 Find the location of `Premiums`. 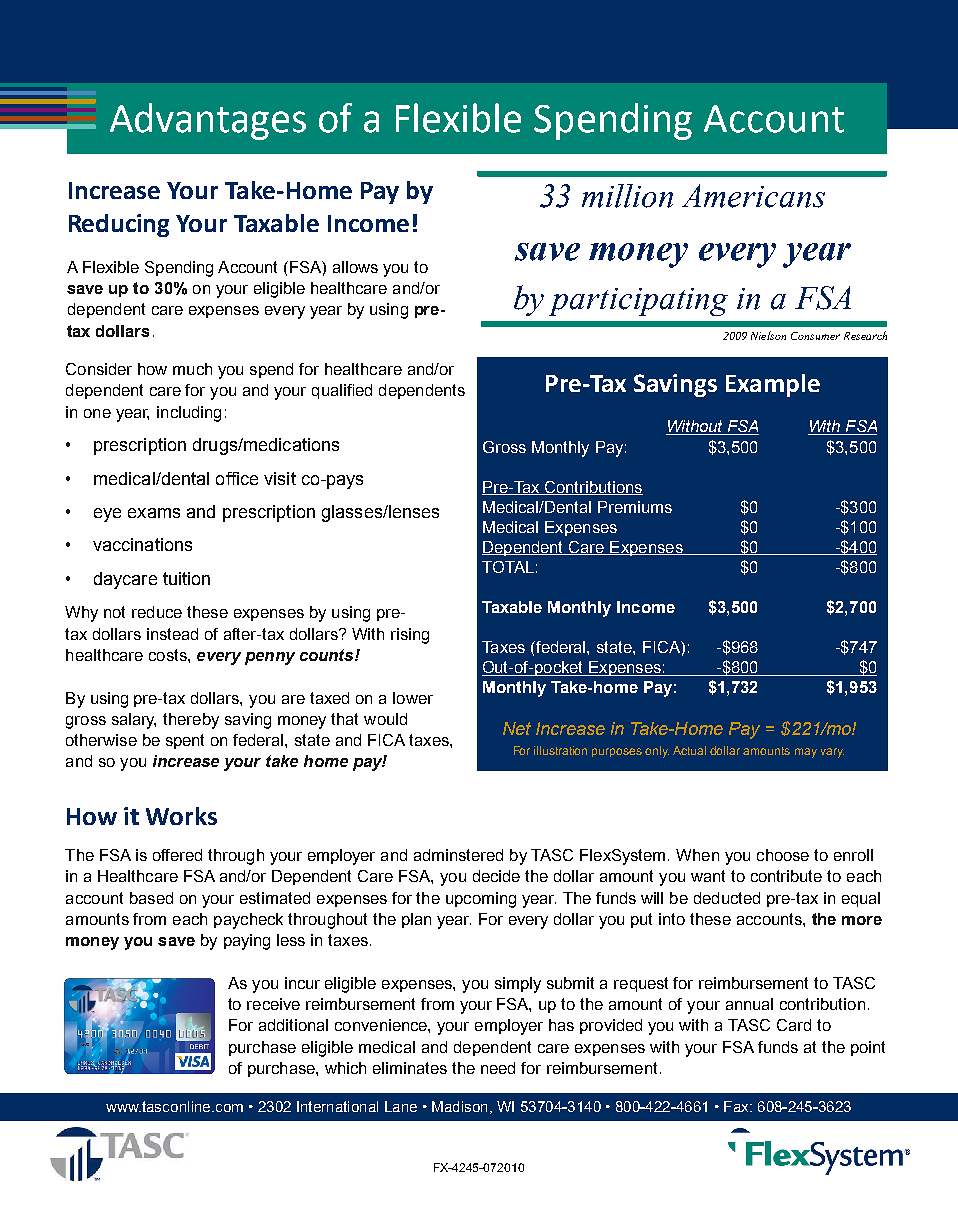

Premiums is located at coordinates (635, 507).
